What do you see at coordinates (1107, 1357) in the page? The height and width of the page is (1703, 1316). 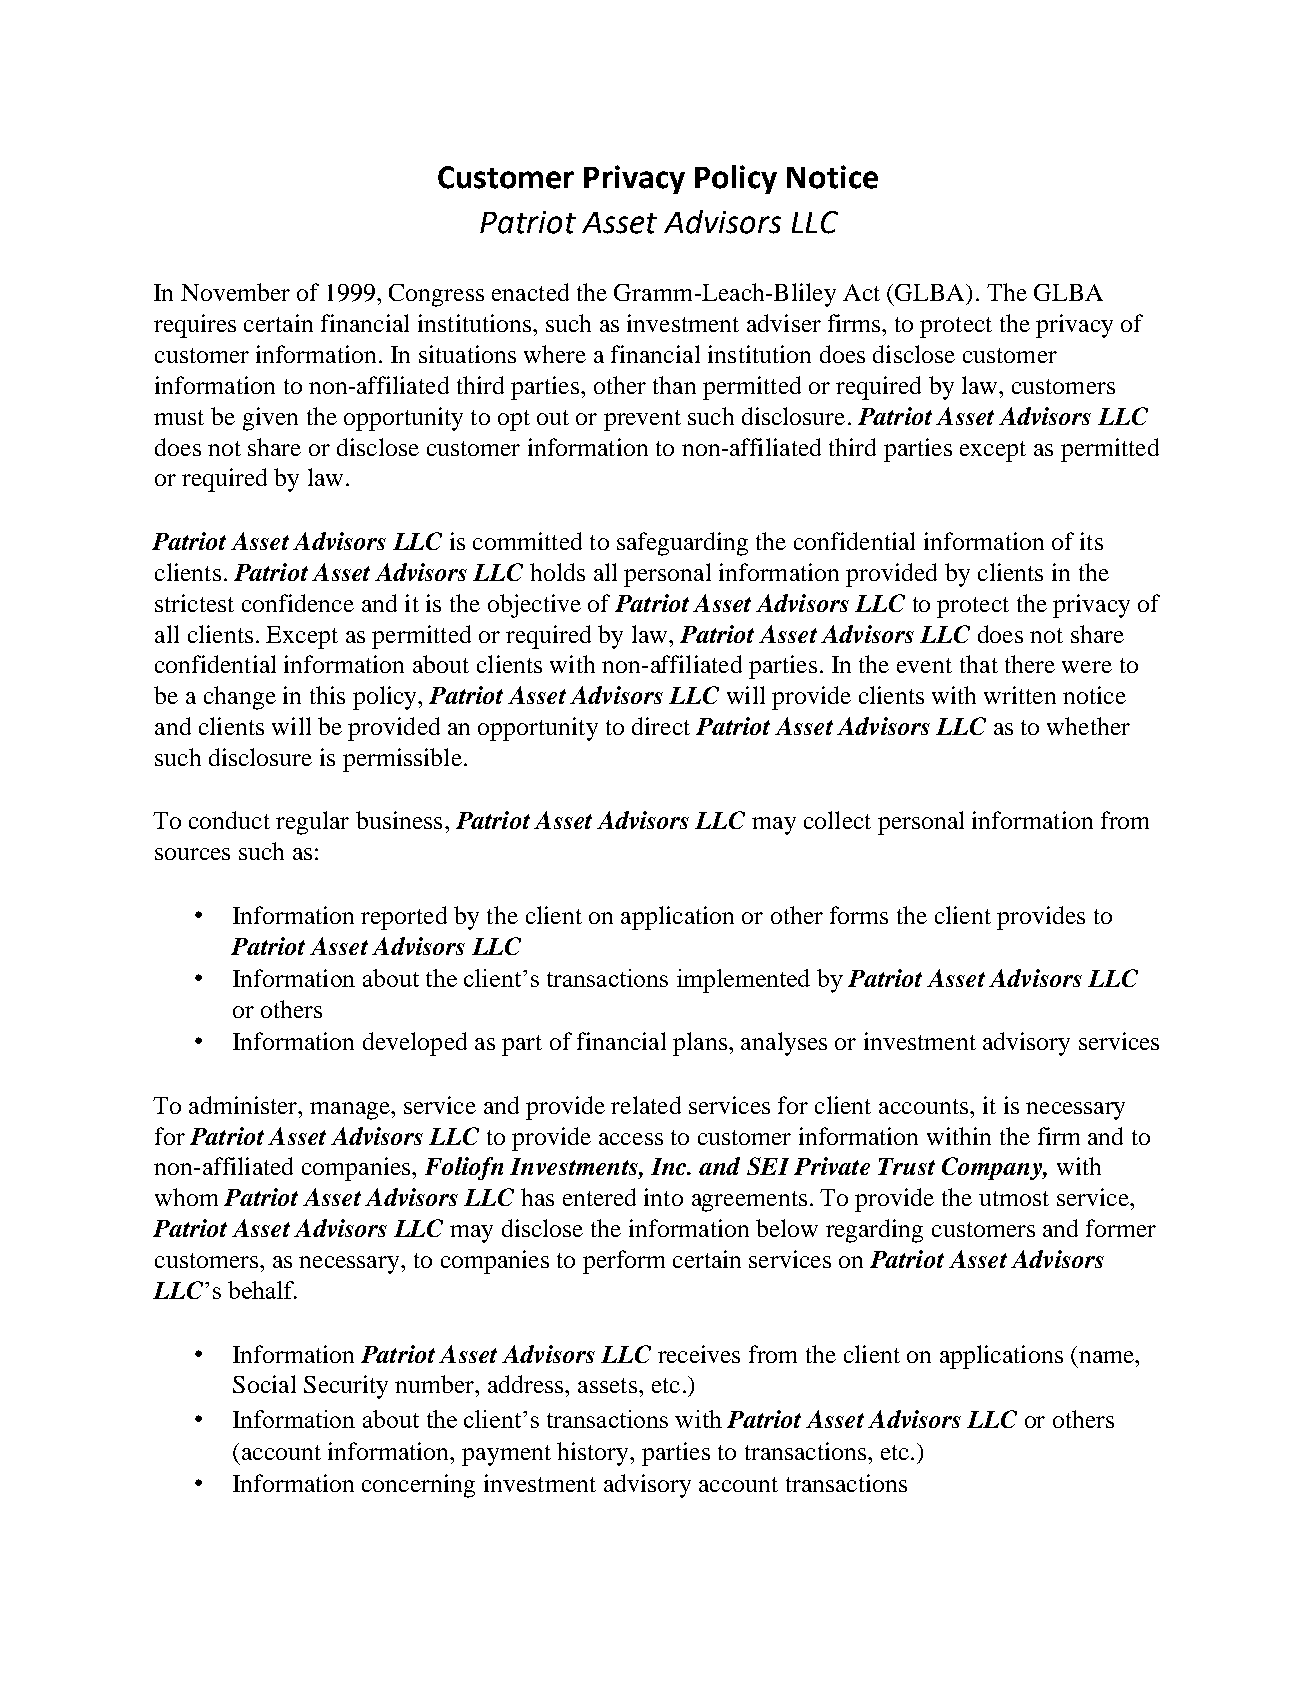 I see `name` at bounding box center [1107, 1357].
